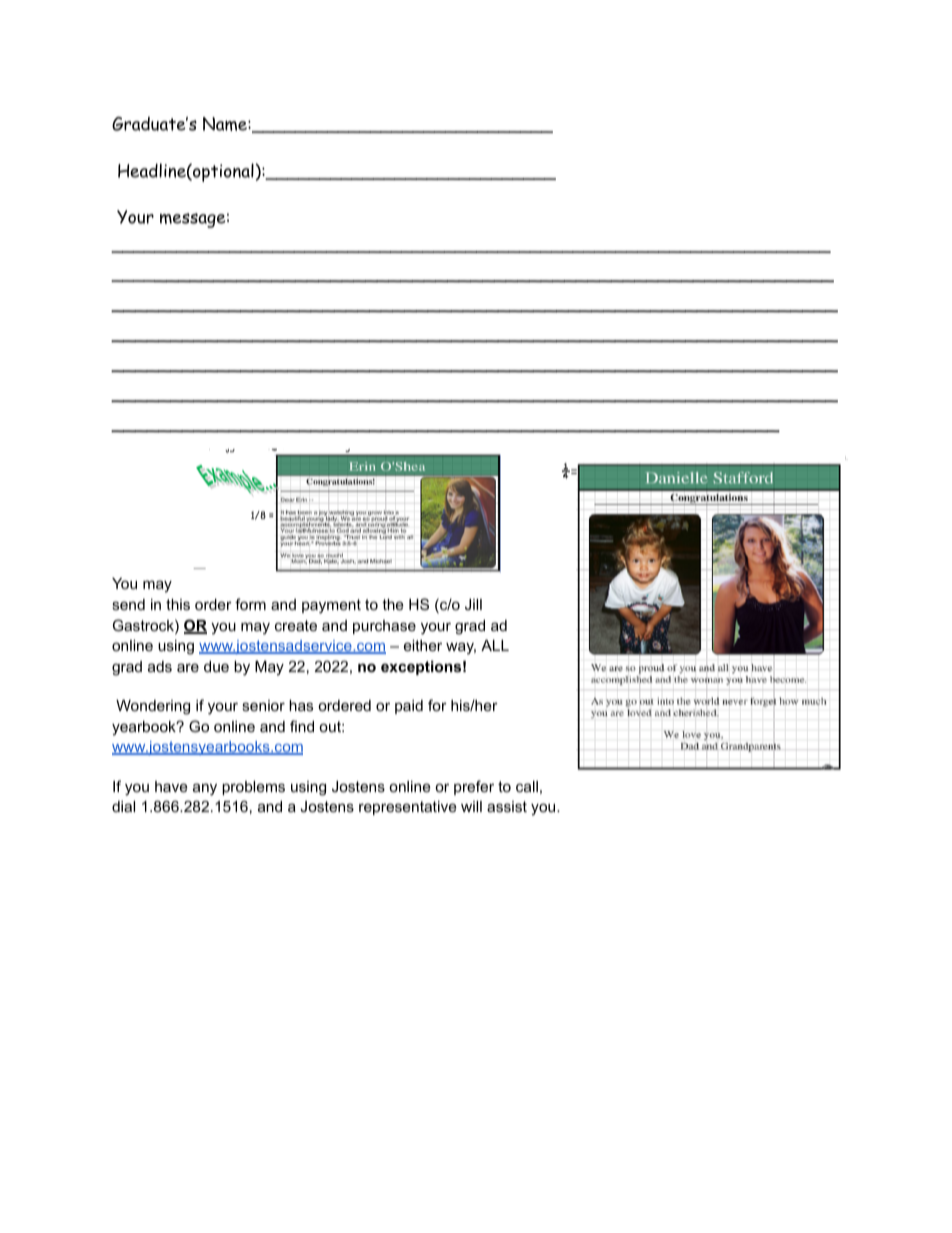 Image resolution: width=952 pixels, height=1233 pixels. I want to click on dial, so click(123, 806).
